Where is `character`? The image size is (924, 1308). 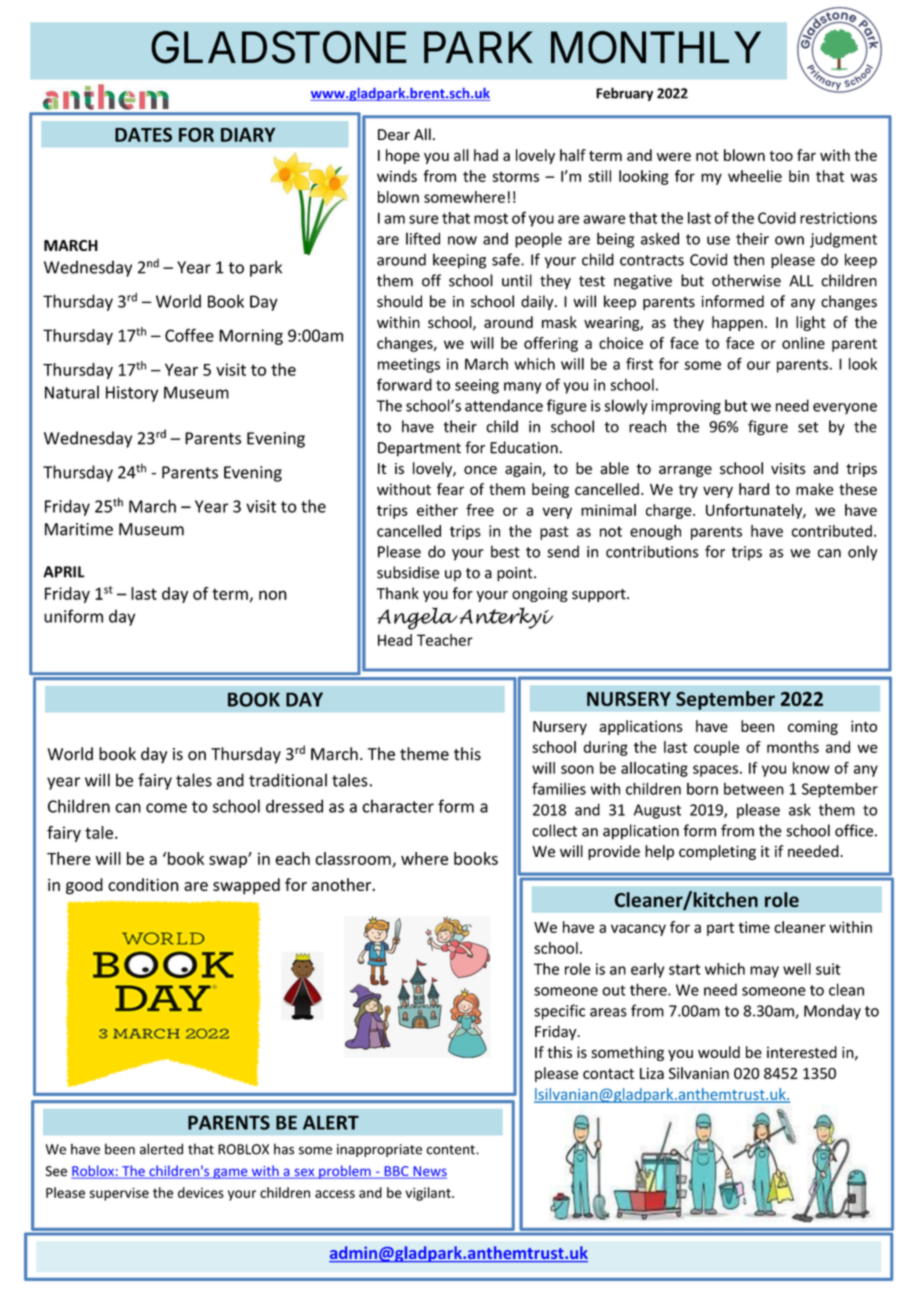
character is located at coordinates (398, 806).
